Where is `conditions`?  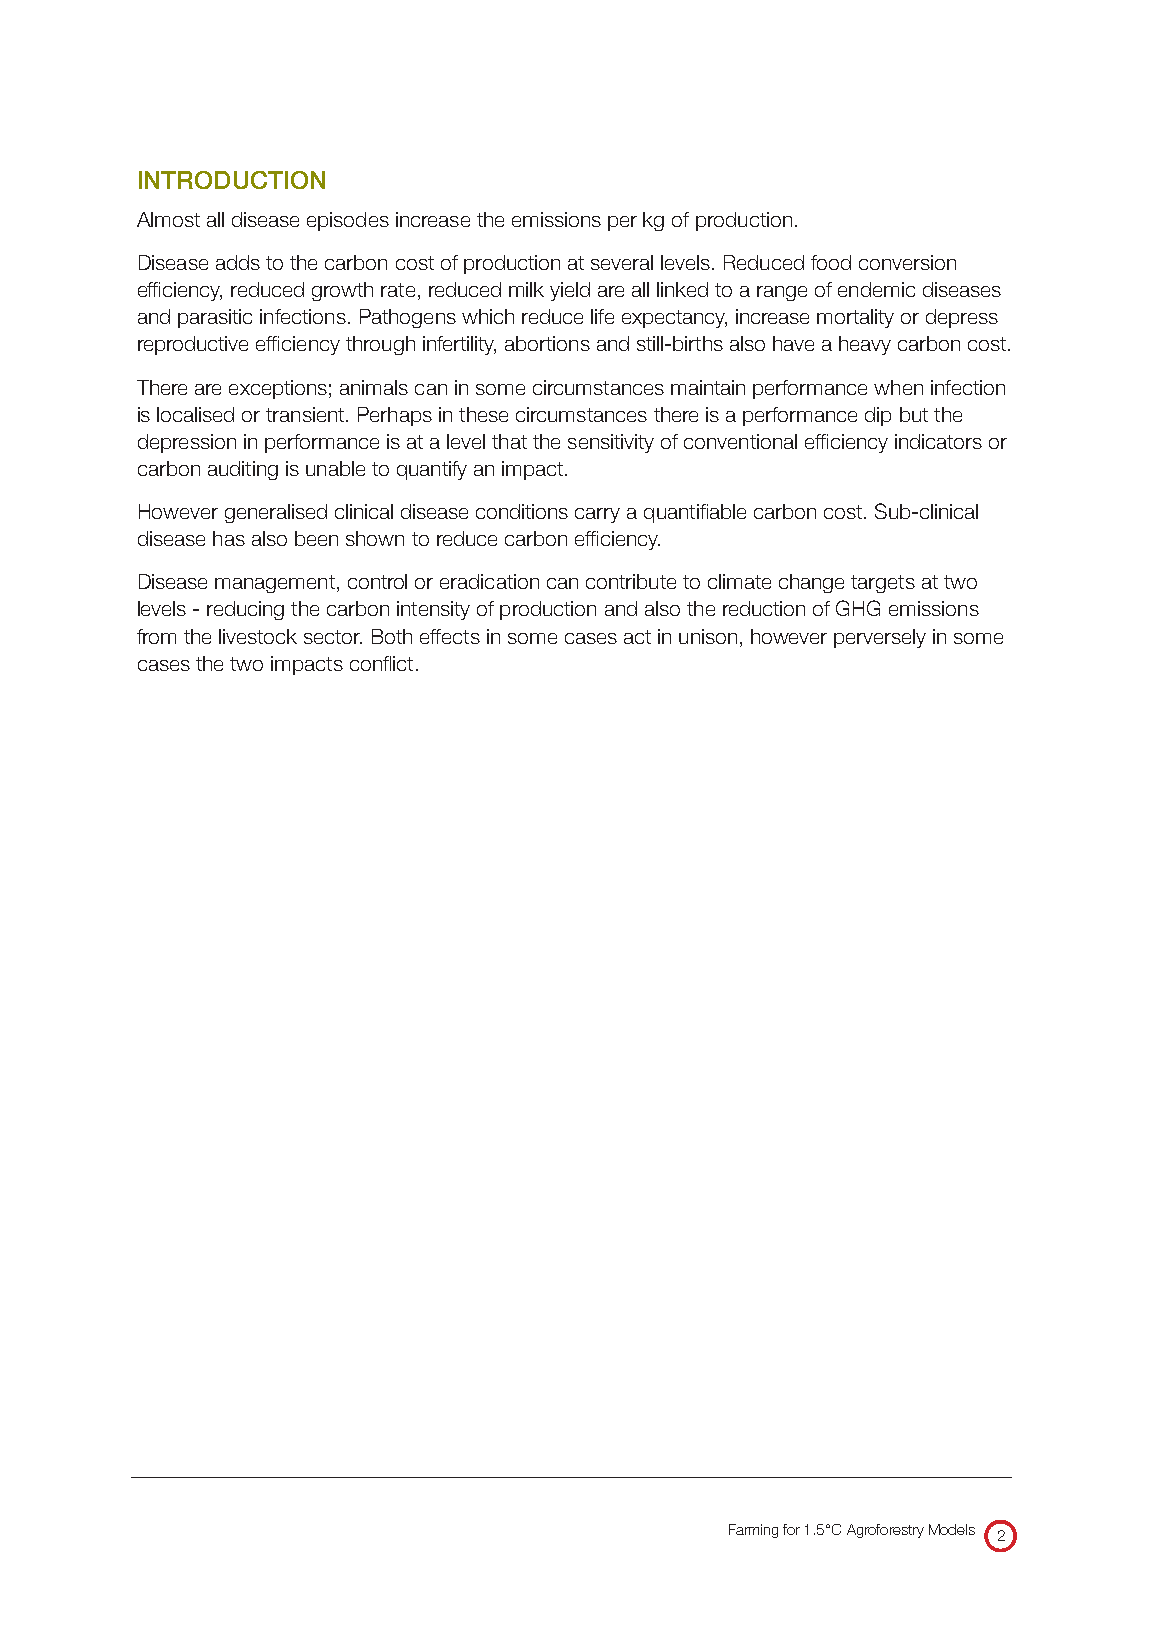 conditions is located at coordinates (522, 511).
